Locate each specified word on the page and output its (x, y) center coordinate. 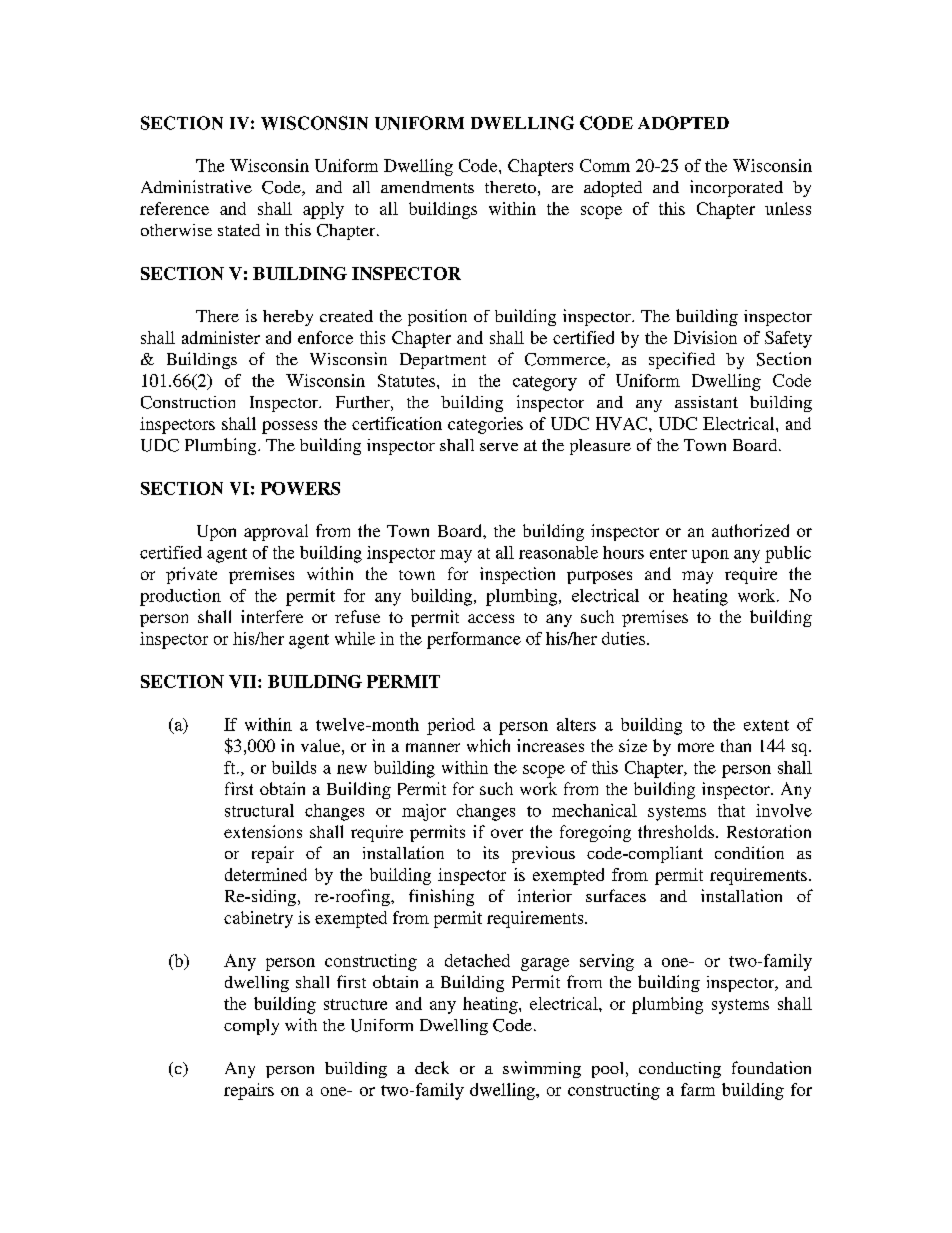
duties (625, 638)
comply (251, 1027)
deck (432, 1067)
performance (474, 640)
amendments (427, 187)
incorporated (736, 188)
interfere (272, 616)
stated (239, 230)
